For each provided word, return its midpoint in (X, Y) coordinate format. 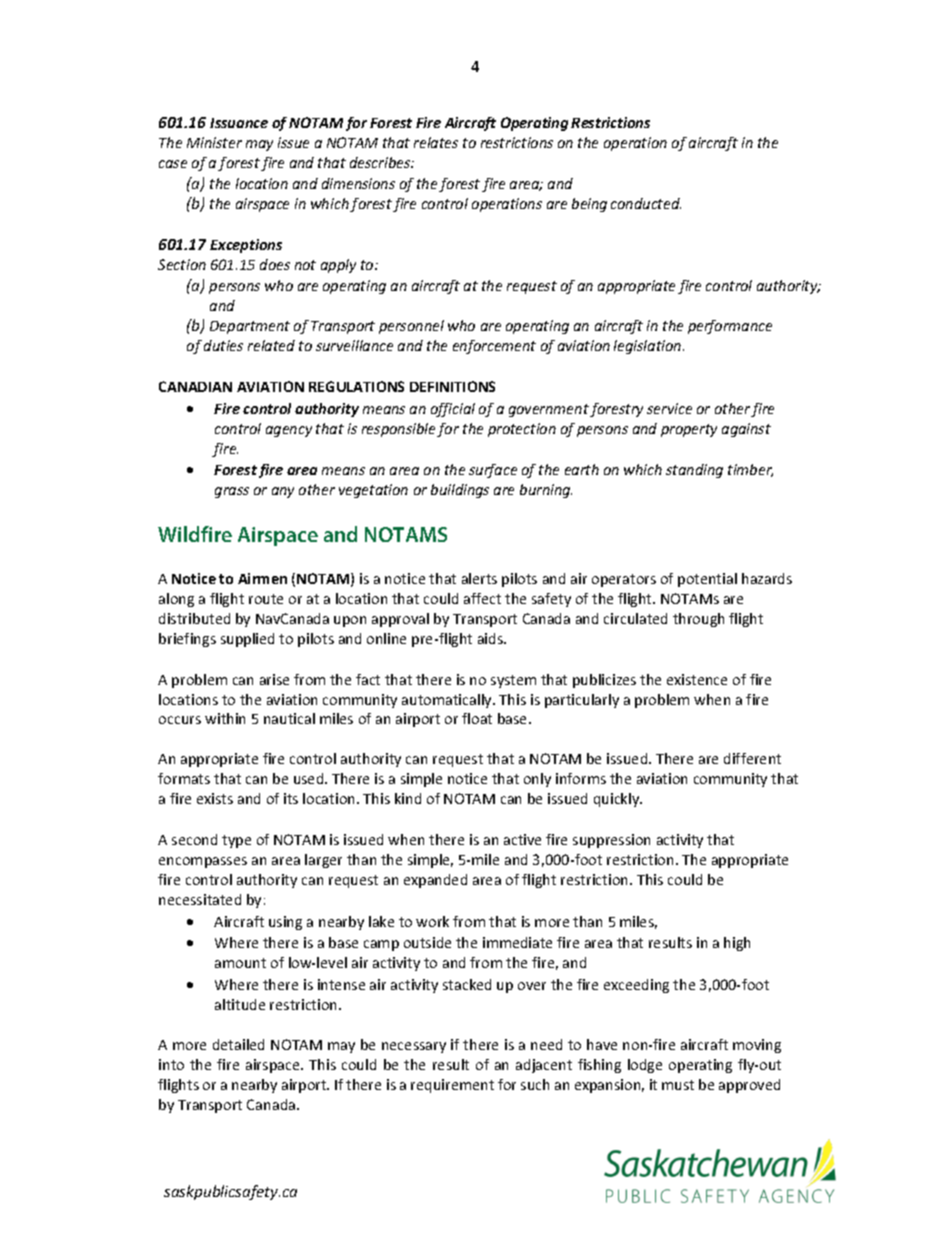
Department (250, 327)
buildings (460, 491)
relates (436, 142)
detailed (238, 1044)
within (225, 718)
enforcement (494, 347)
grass (232, 492)
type (236, 841)
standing (694, 471)
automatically (448, 701)
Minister (214, 142)
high (737, 944)
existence (697, 679)
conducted (646, 203)
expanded (435, 881)
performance (730, 327)
